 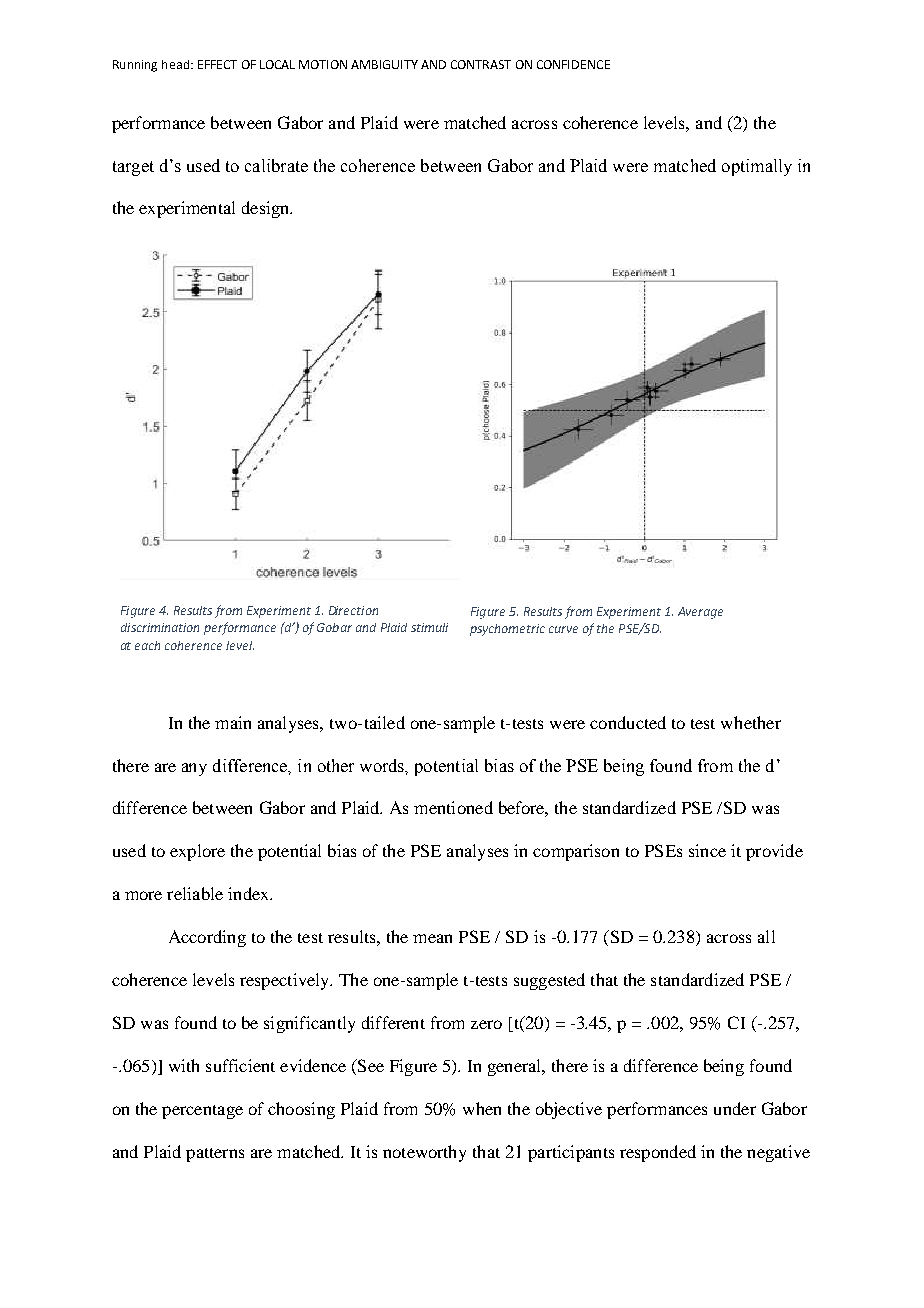 What do you see at coordinates (707, 850) in the document?
I see `since` at bounding box center [707, 850].
